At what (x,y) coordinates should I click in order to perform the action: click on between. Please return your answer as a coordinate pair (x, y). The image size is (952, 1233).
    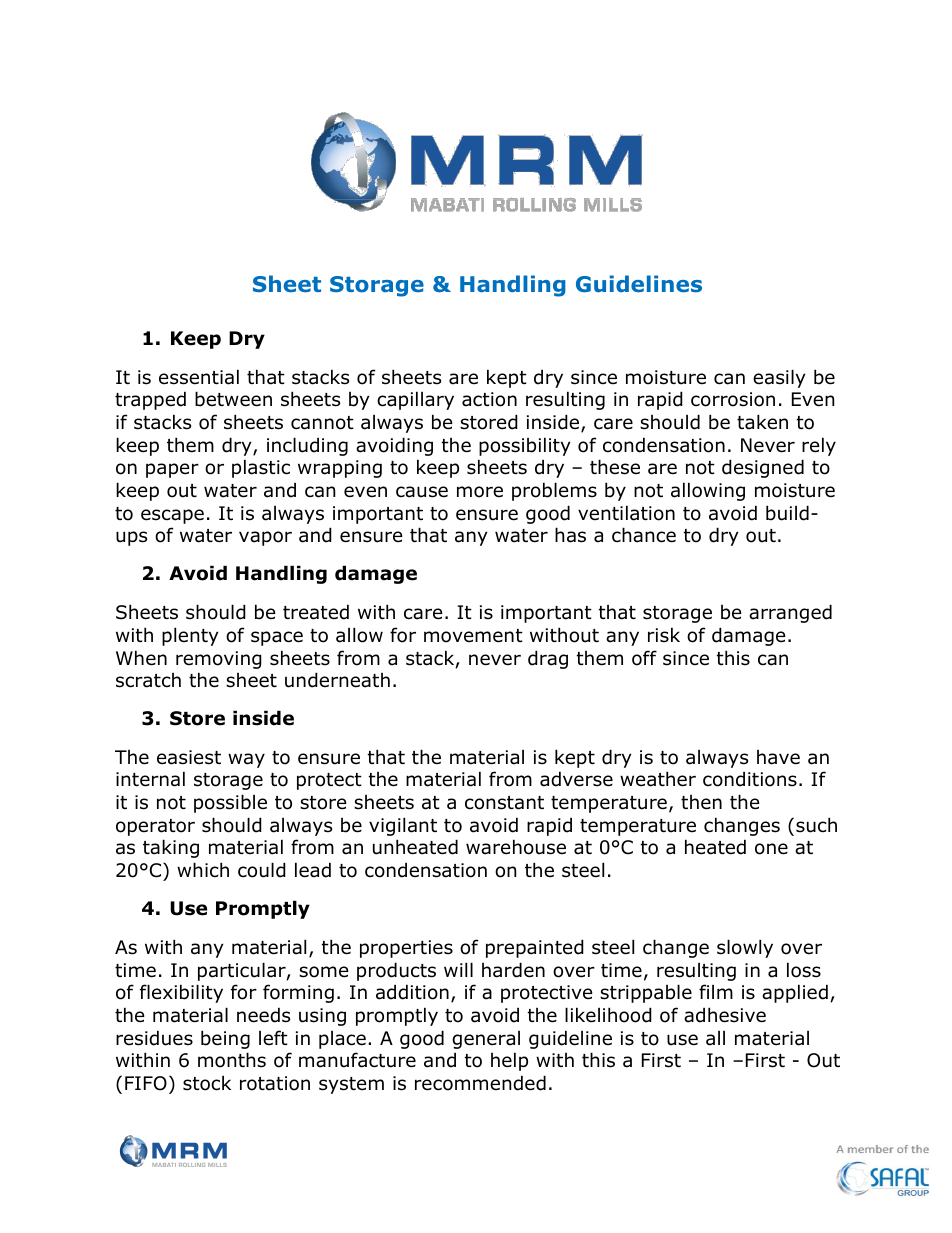
    Looking at the image, I should click on (233, 399).
